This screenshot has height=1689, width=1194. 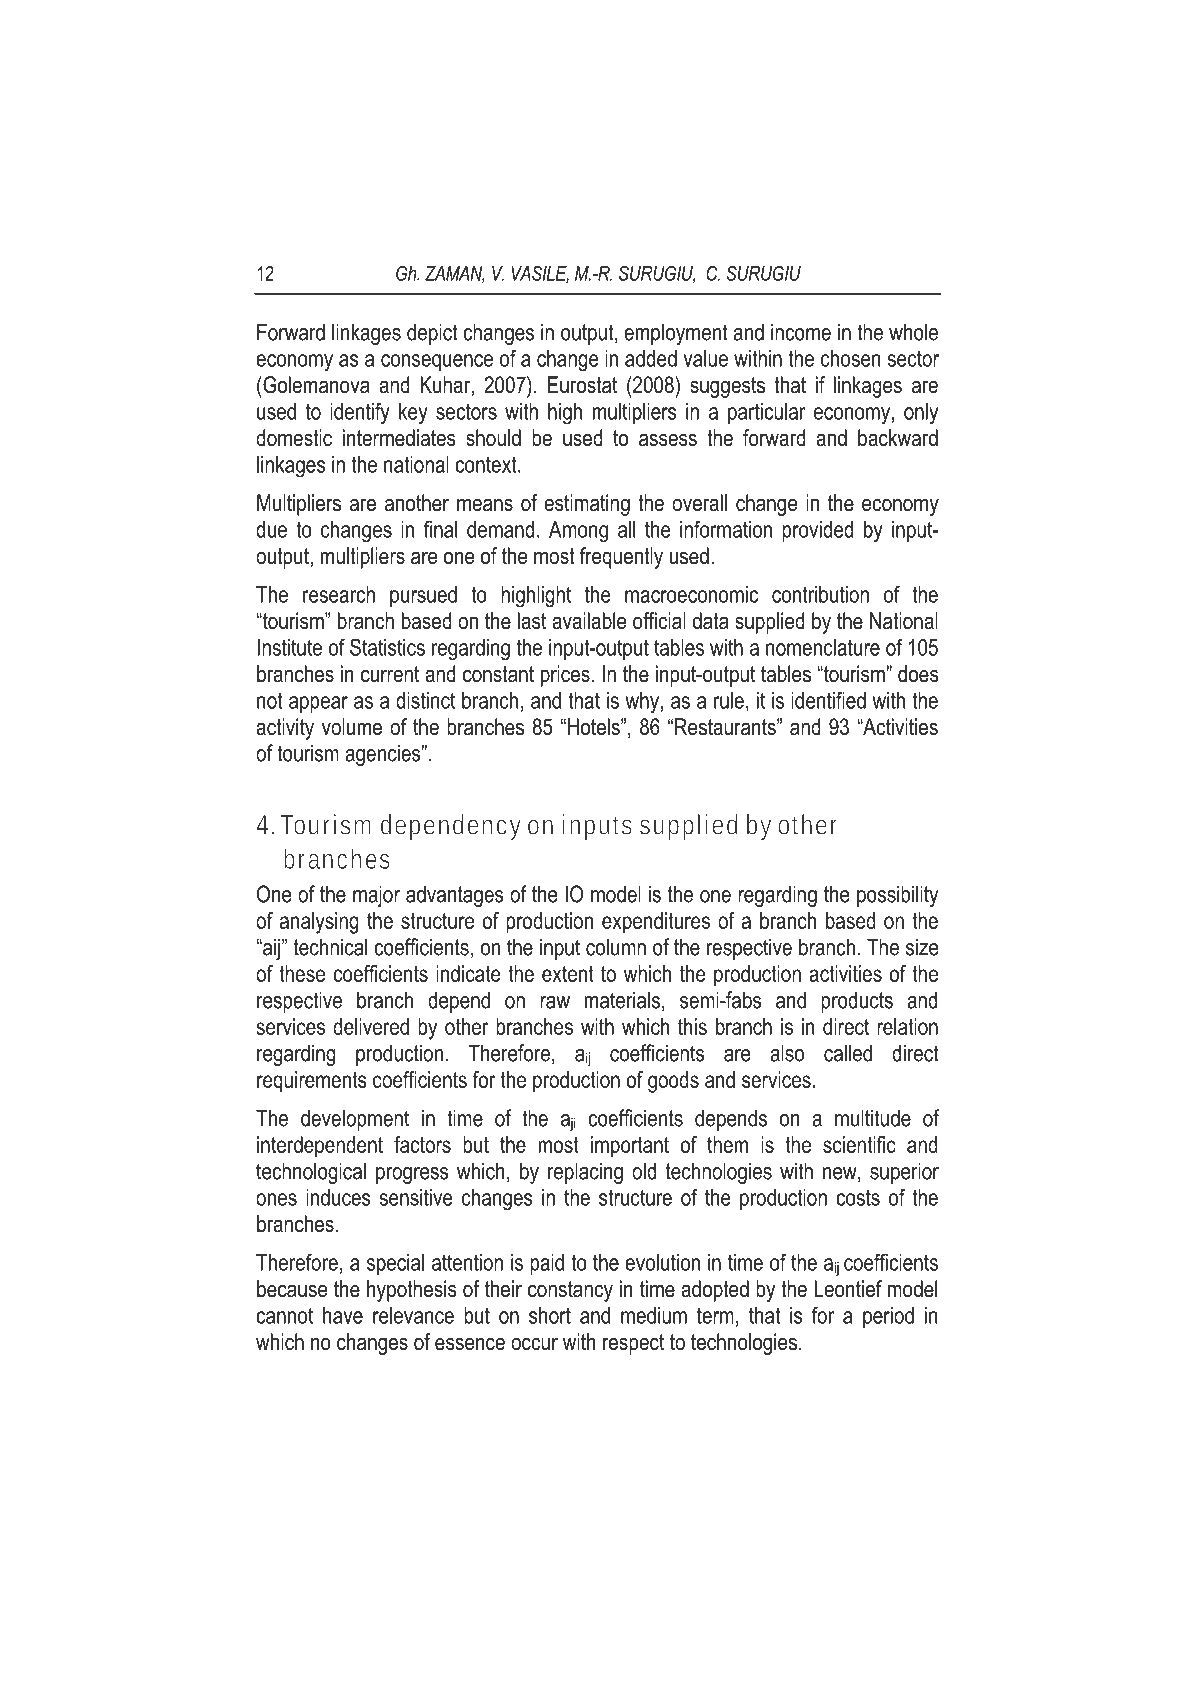 I want to click on technical, so click(x=330, y=947).
